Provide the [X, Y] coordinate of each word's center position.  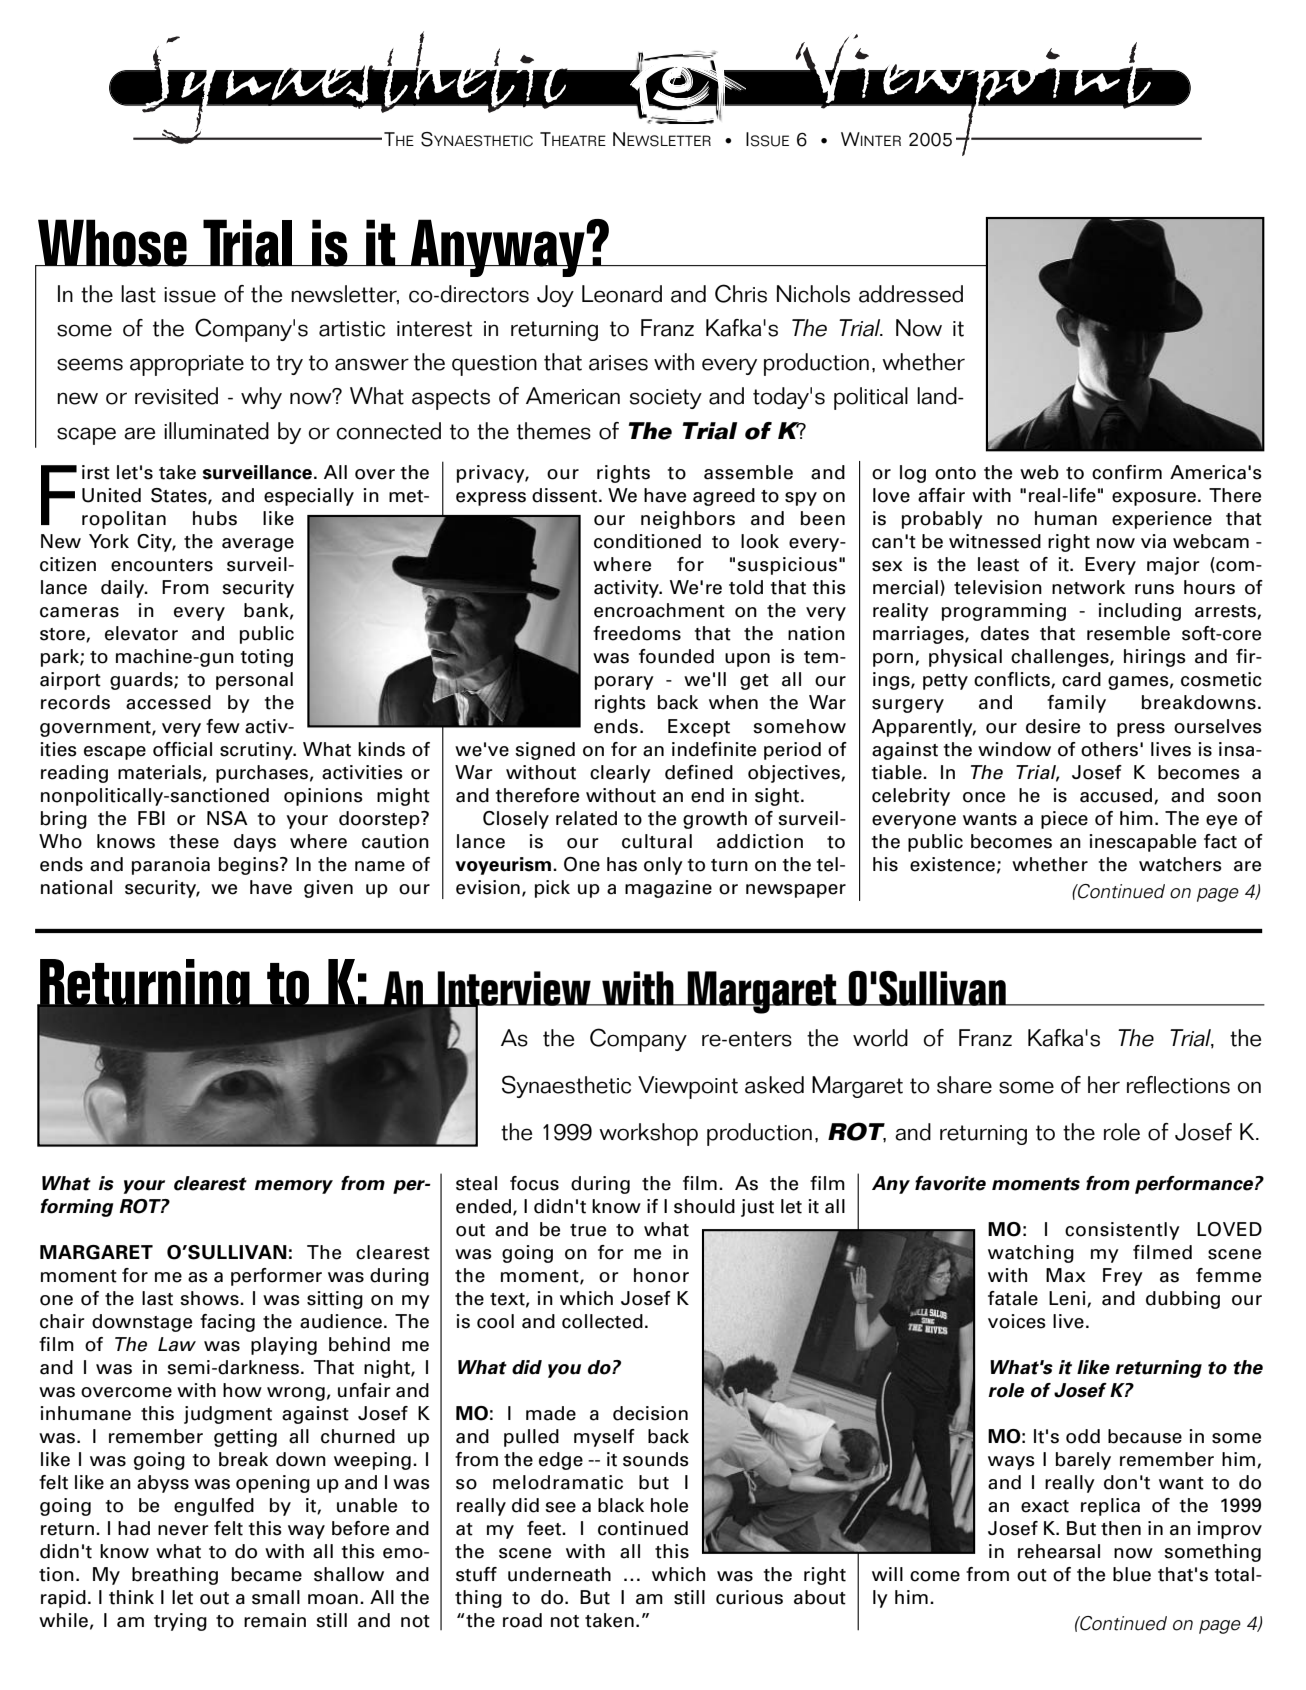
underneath [559, 1574]
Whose [112, 244]
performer [276, 1277]
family [1076, 704]
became [266, 1574]
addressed [911, 294]
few [223, 726]
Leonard [622, 294]
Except [699, 728]
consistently [1122, 1231]
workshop [648, 1134]
